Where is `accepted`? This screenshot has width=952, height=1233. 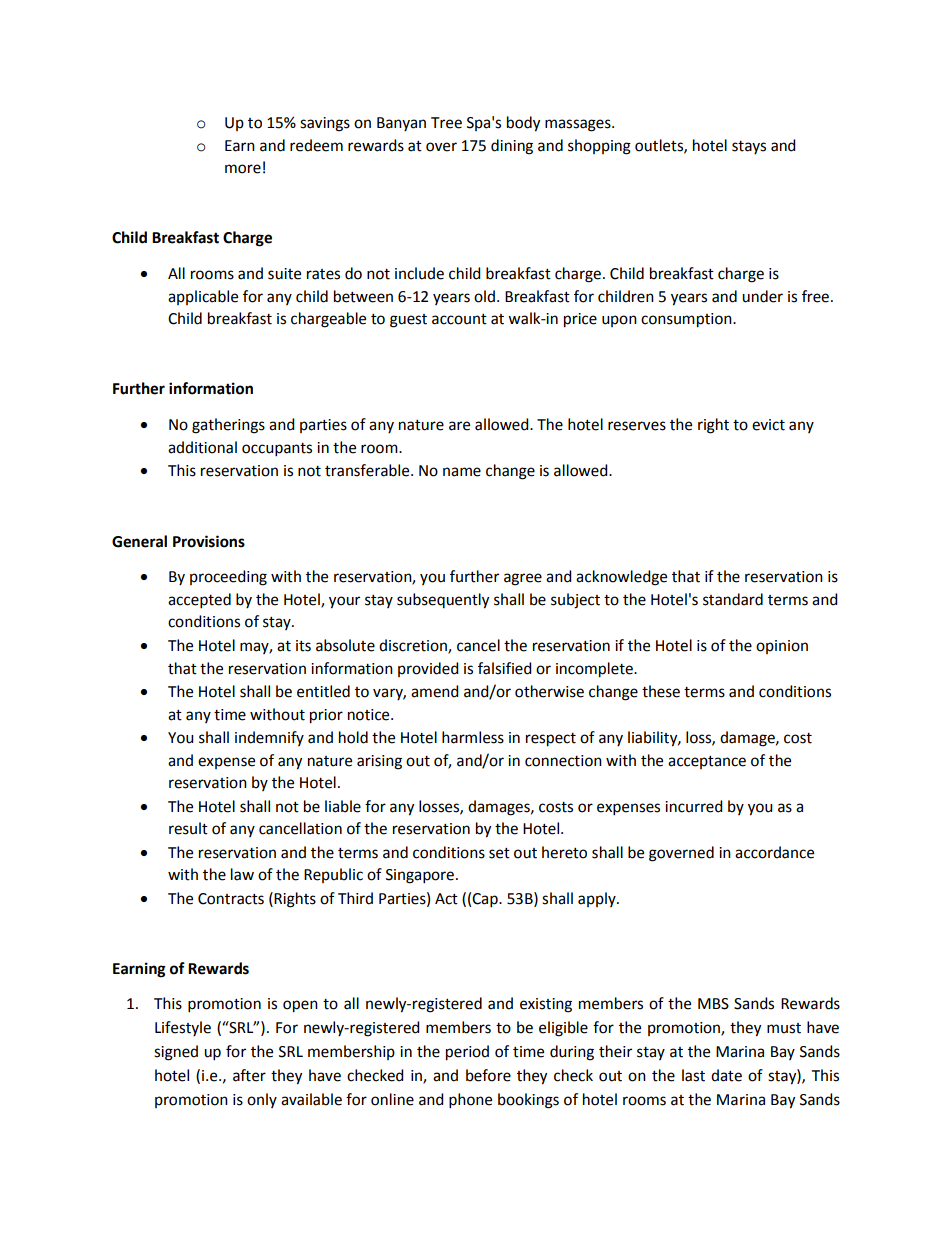
accepted is located at coordinates (199, 601).
